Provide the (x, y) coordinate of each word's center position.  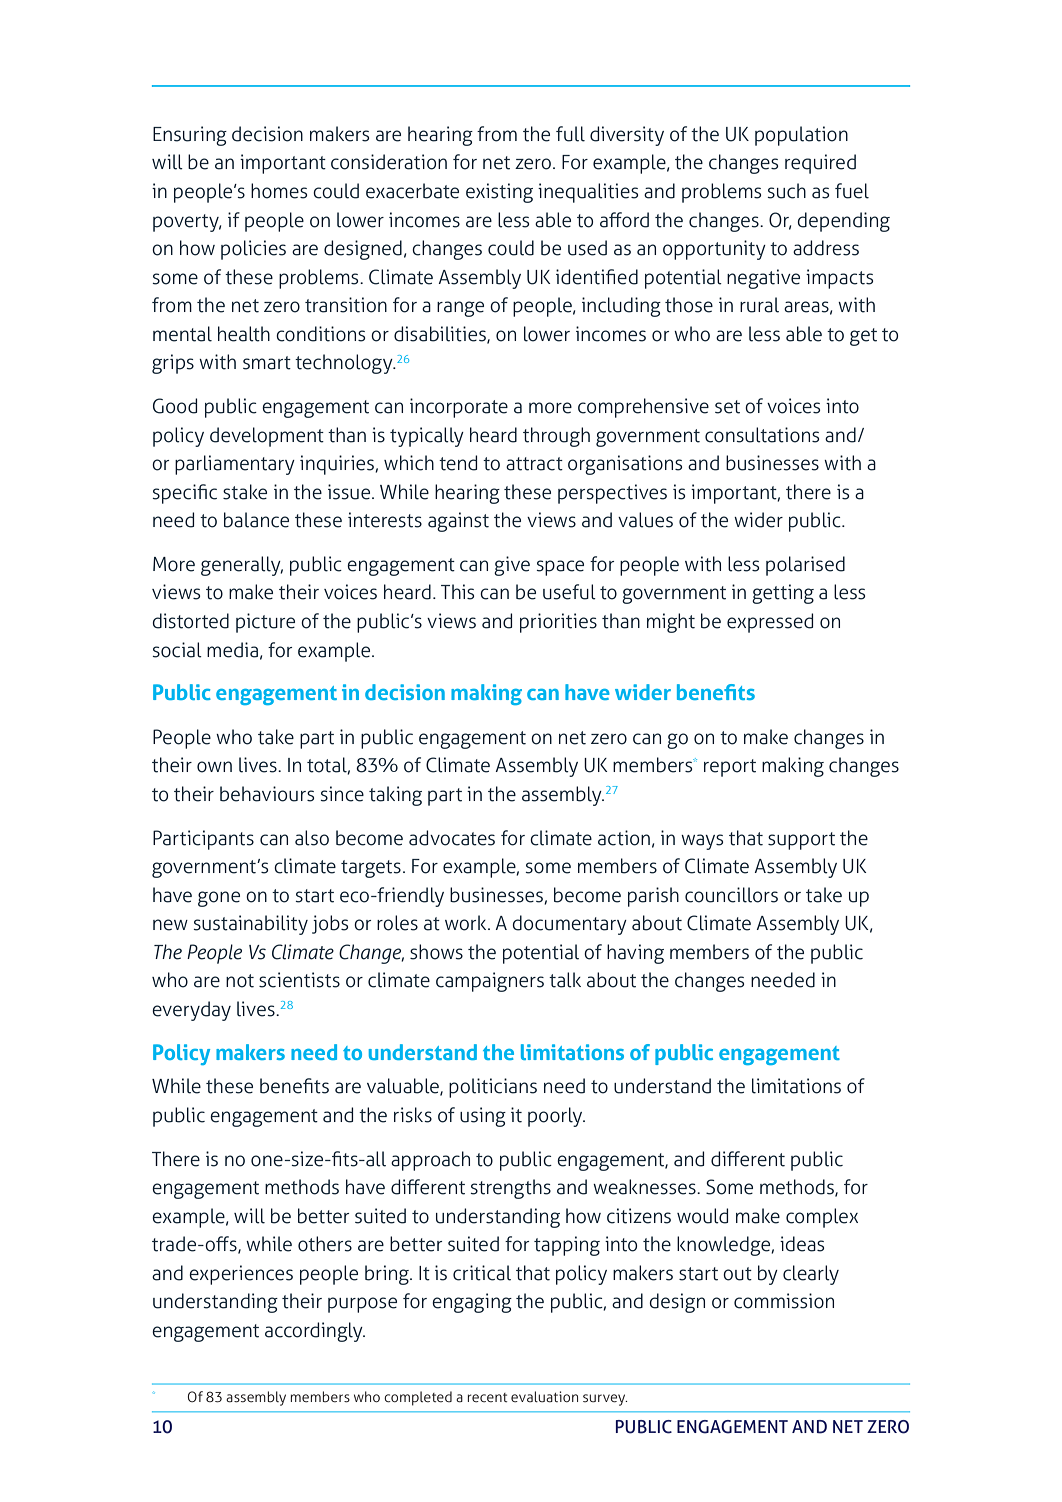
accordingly (315, 1332)
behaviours (267, 794)
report (730, 768)
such (786, 191)
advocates (452, 838)
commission (784, 1301)
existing (499, 193)
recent (488, 1398)
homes (279, 191)
